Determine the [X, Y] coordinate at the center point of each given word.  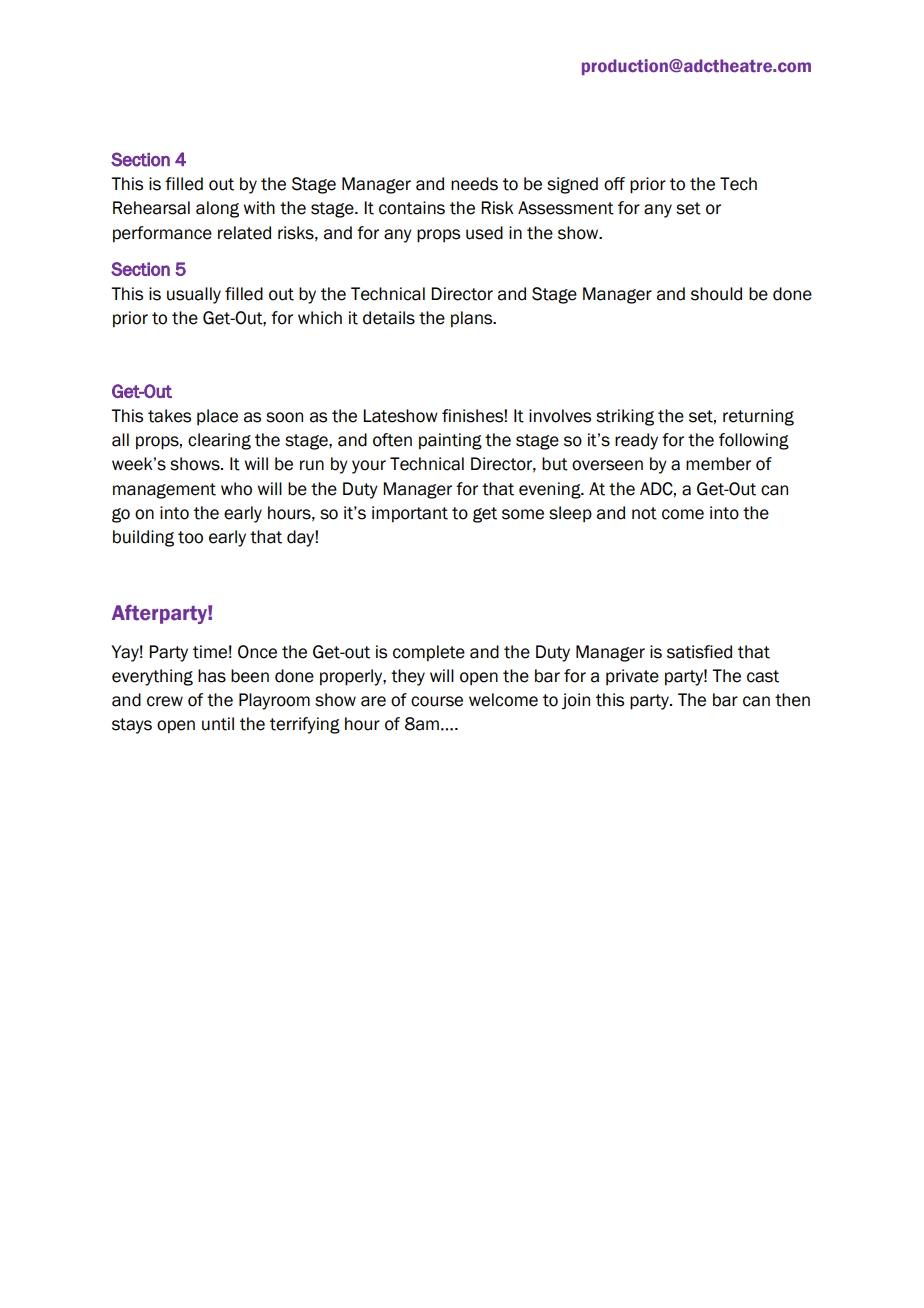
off [614, 184]
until [218, 724]
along [217, 209]
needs [474, 184]
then [792, 700]
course [437, 701]
